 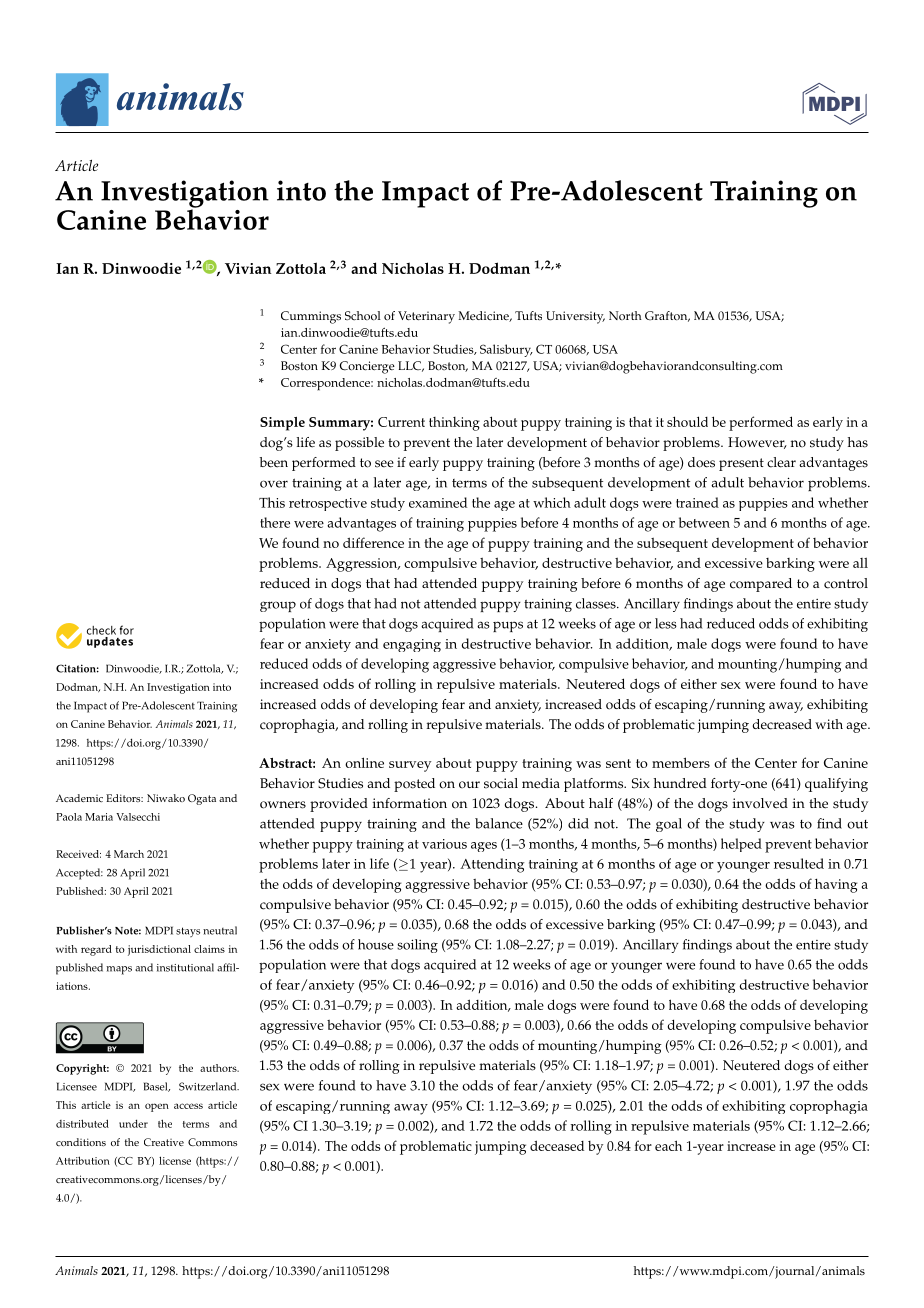 What do you see at coordinates (133, 1123) in the image?
I see `under` at bounding box center [133, 1123].
